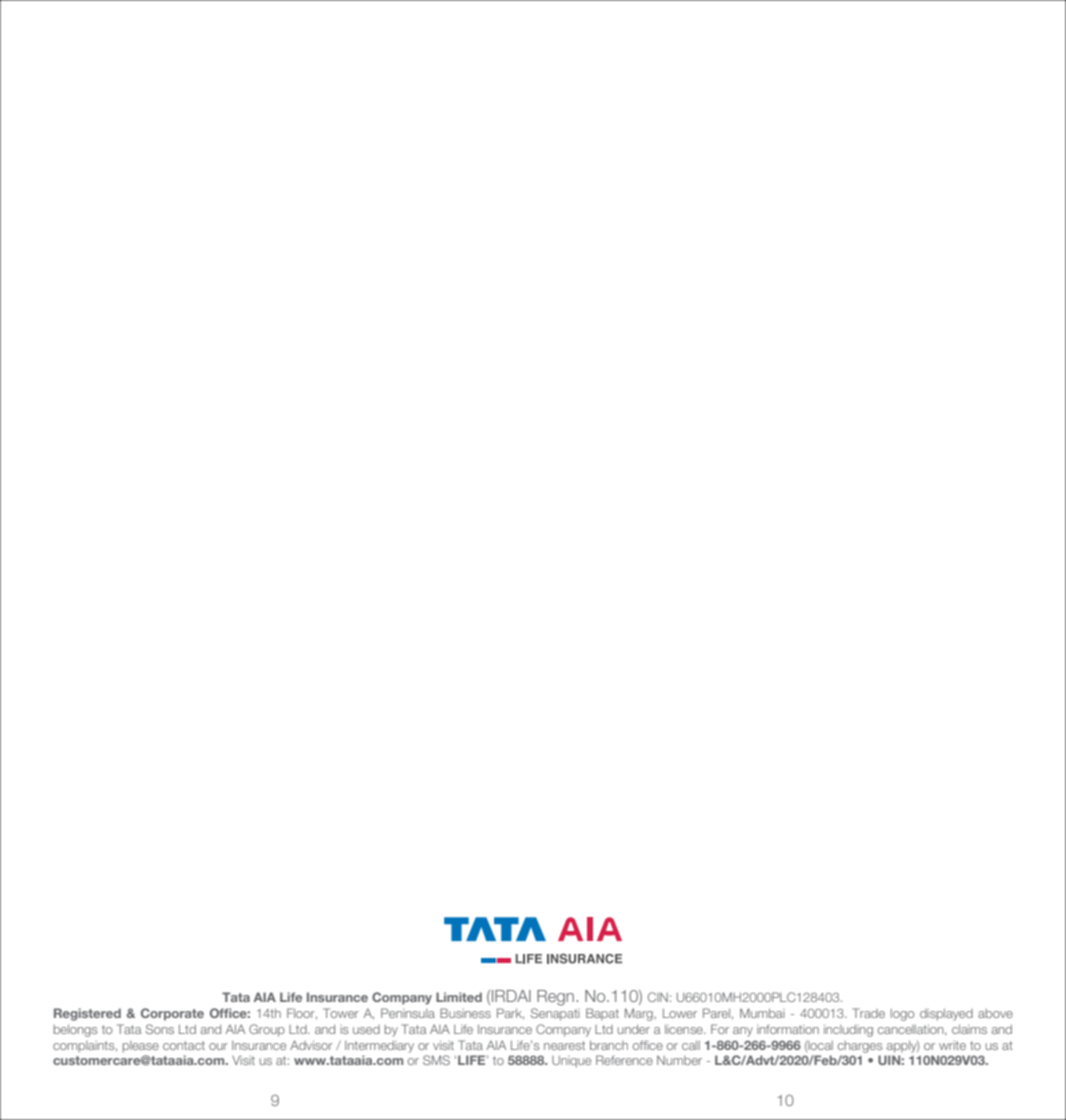 The width and height of the image is (1066, 1120). Describe the element at coordinates (679, 1060) in the image. I see `Number` at that location.
